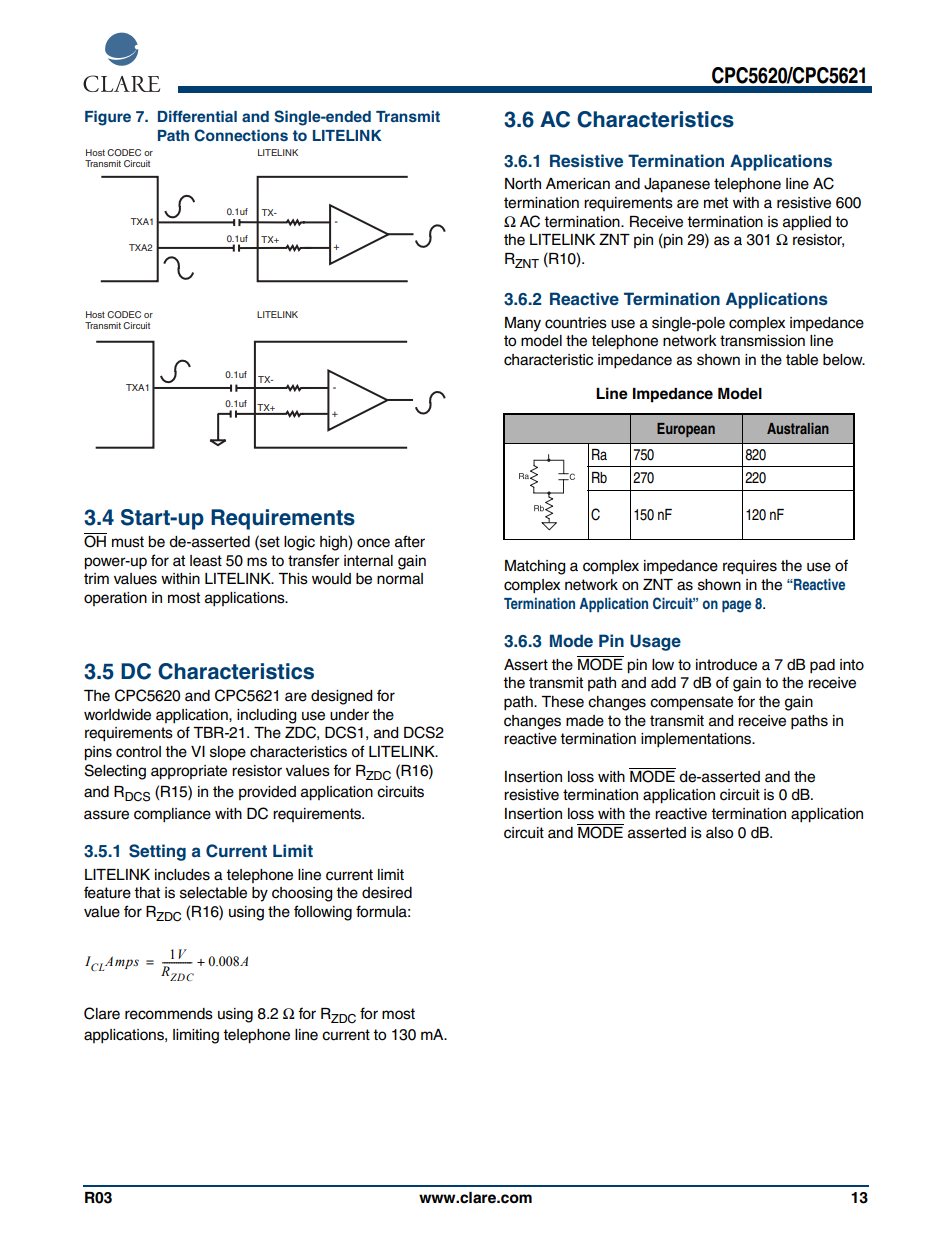 Image resolution: width=952 pixels, height=1233 pixels. I want to click on must, so click(128, 542).
